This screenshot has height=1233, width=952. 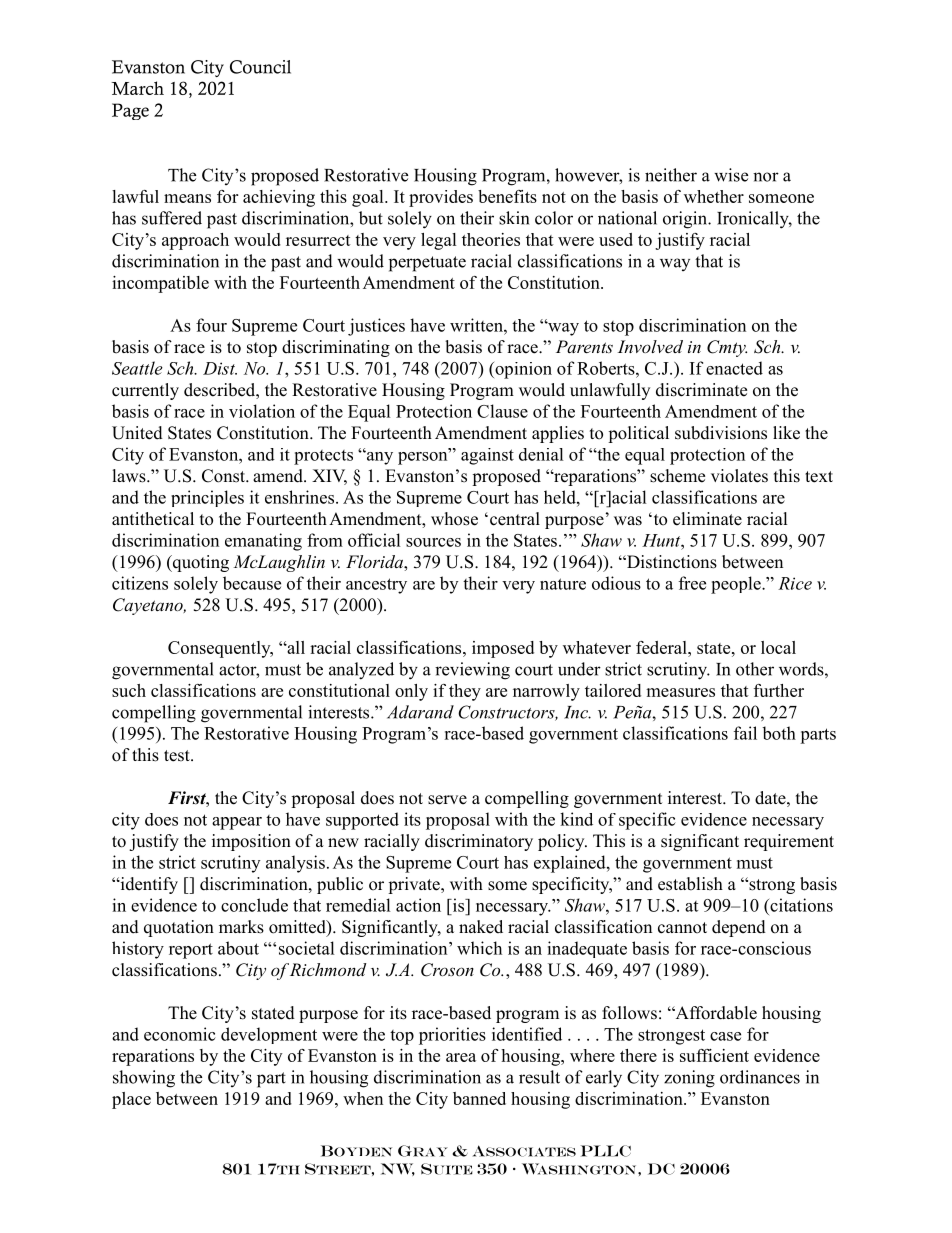 What do you see at coordinates (745, 733) in the screenshot?
I see `fail` at bounding box center [745, 733].
